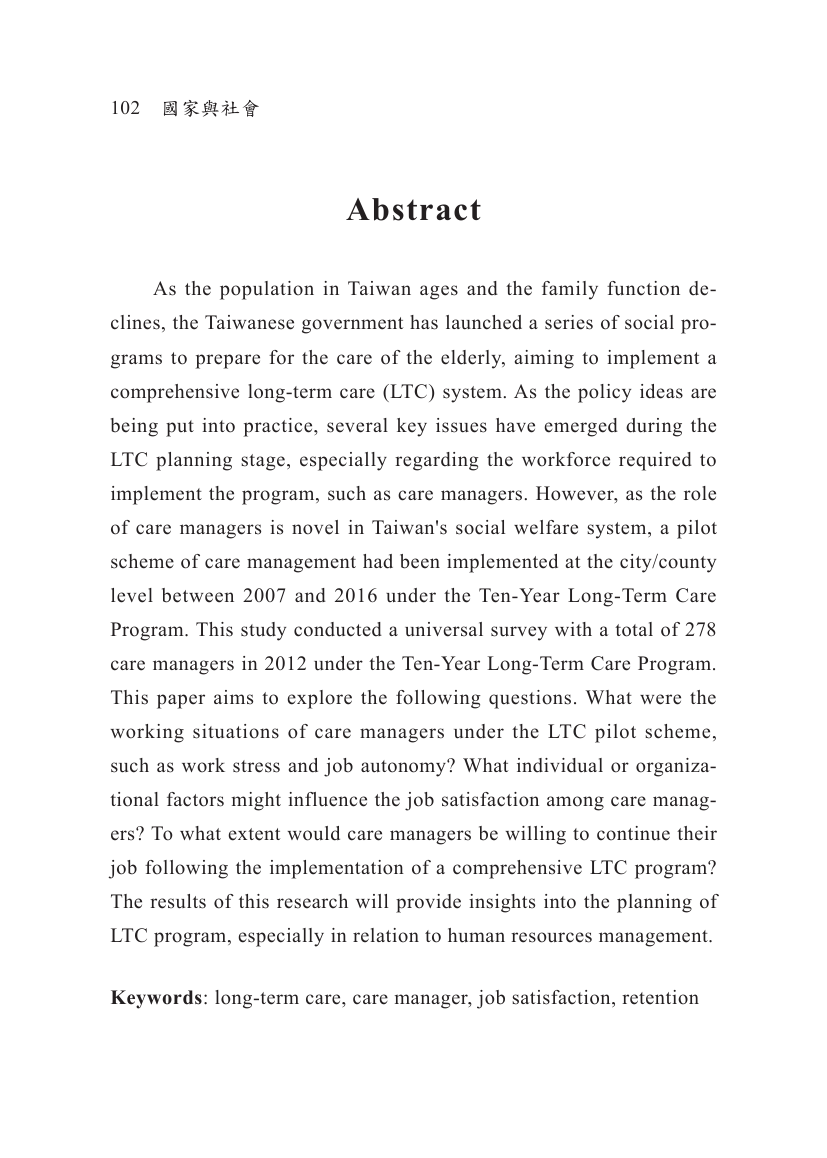 The height and width of the page is (1158, 827). What do you see at coordinates (156, 999) in the page?
I see `Keywords` at bounding box center [156, 999].
